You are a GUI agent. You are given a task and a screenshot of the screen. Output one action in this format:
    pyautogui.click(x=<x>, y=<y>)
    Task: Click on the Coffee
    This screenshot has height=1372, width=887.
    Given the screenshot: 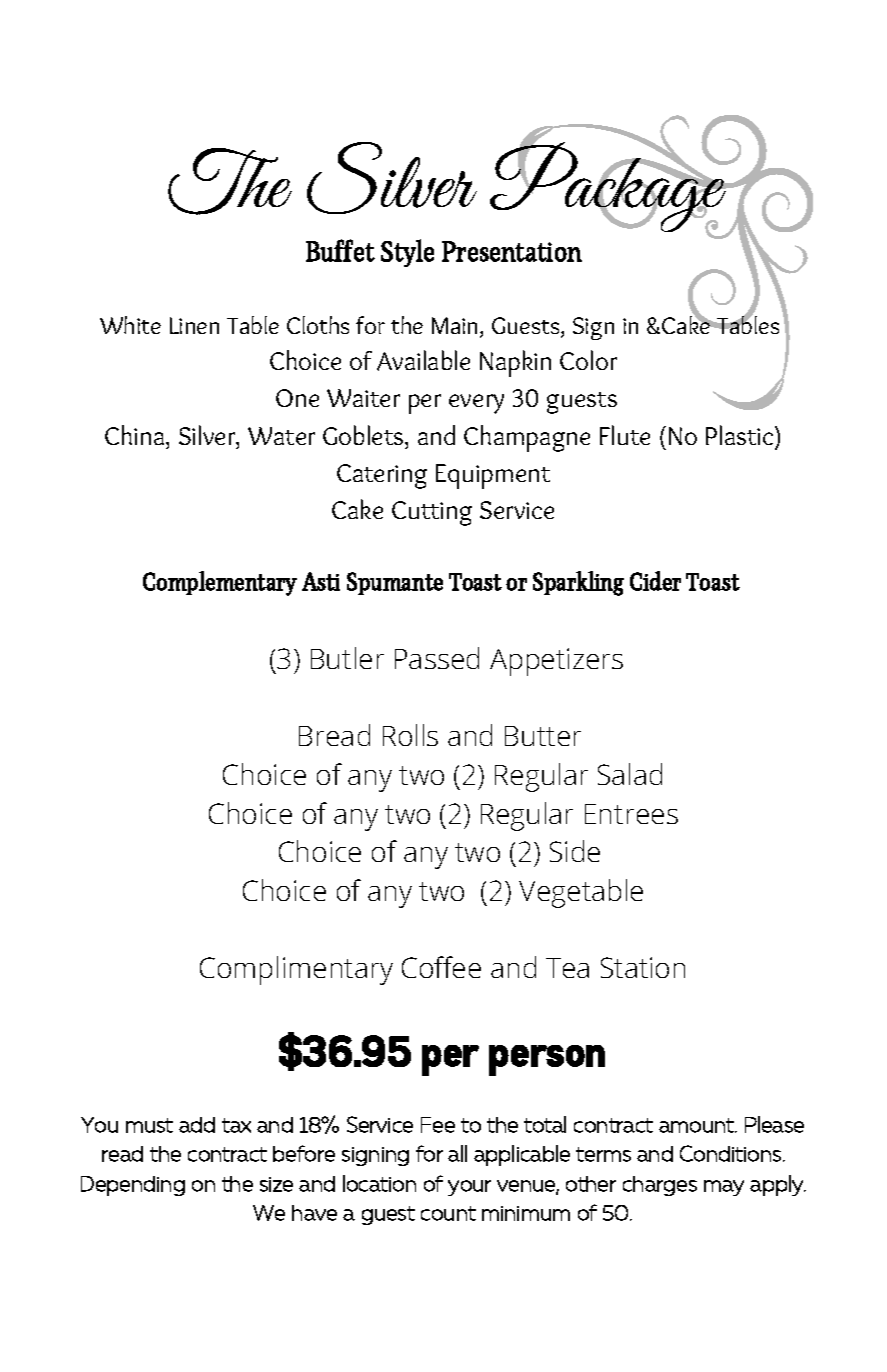 What is the action you would take?
    pyautogui.click(x=441, y=967)
